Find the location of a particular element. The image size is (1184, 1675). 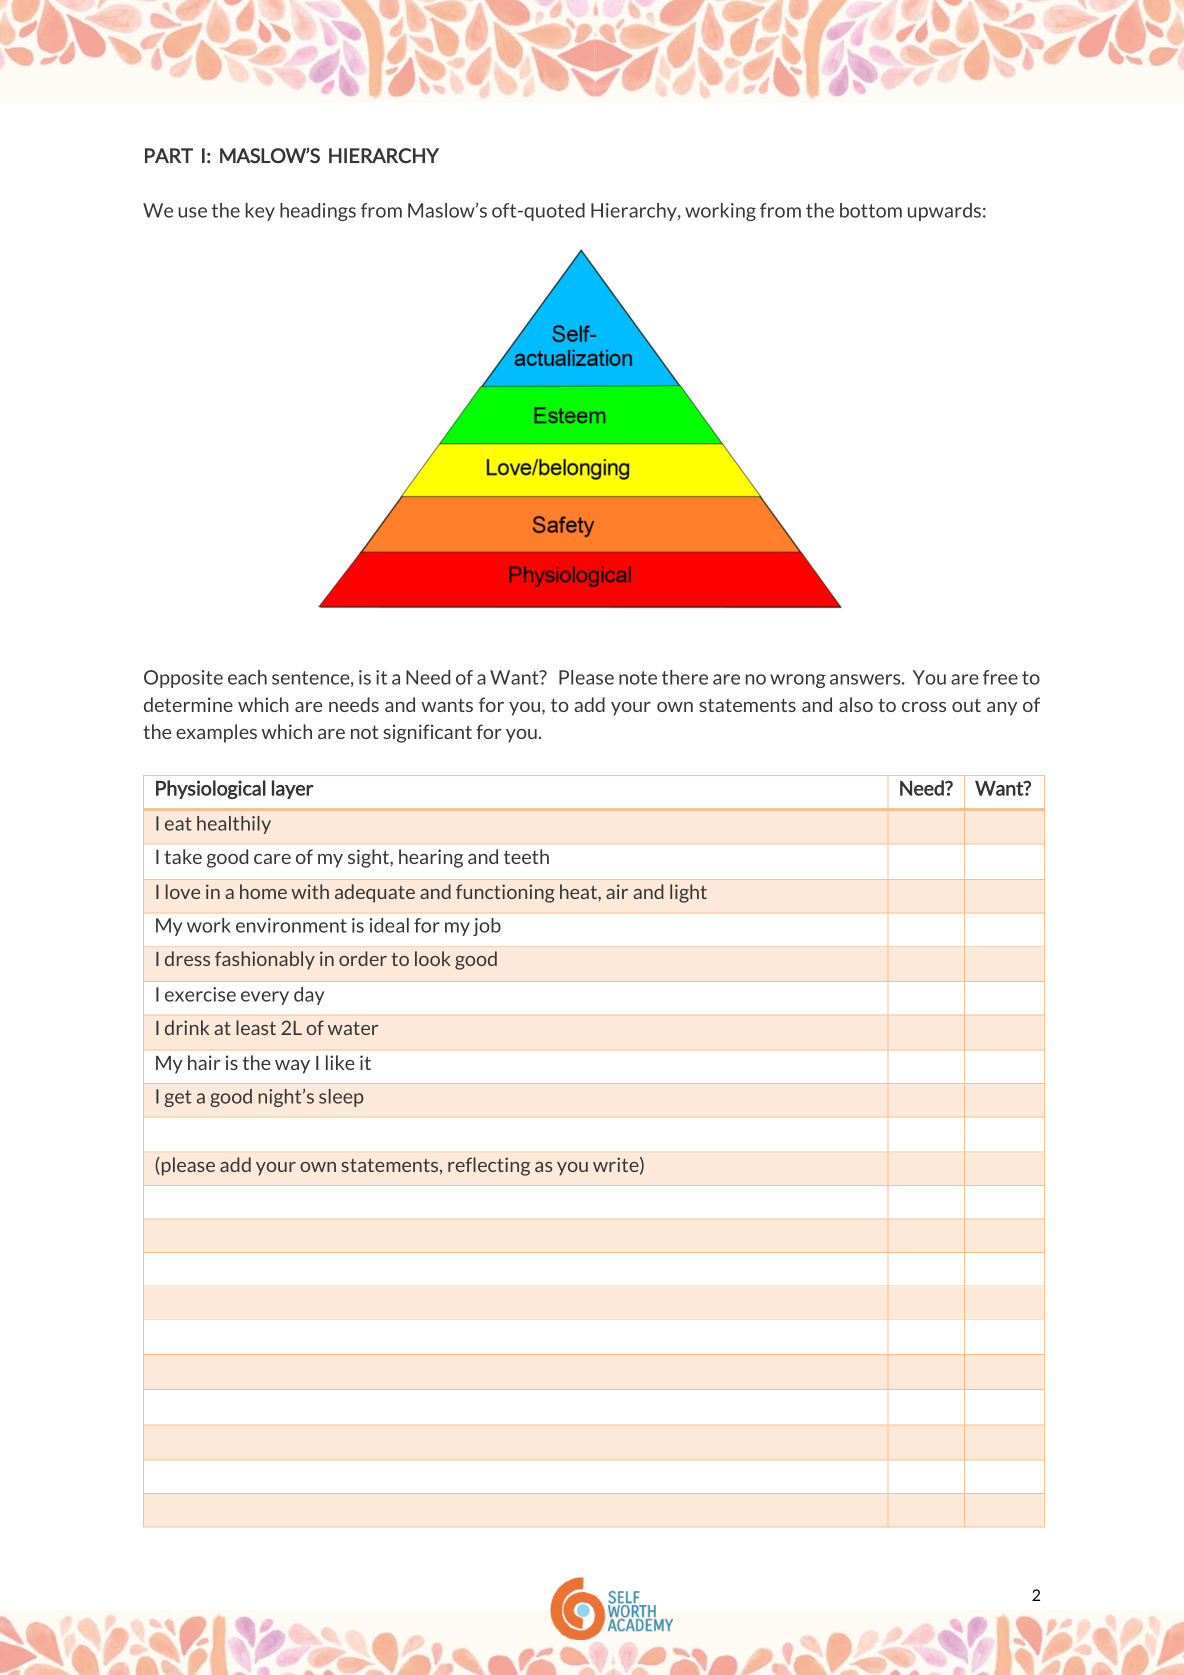

cross is located at coordinates (924, 707).
